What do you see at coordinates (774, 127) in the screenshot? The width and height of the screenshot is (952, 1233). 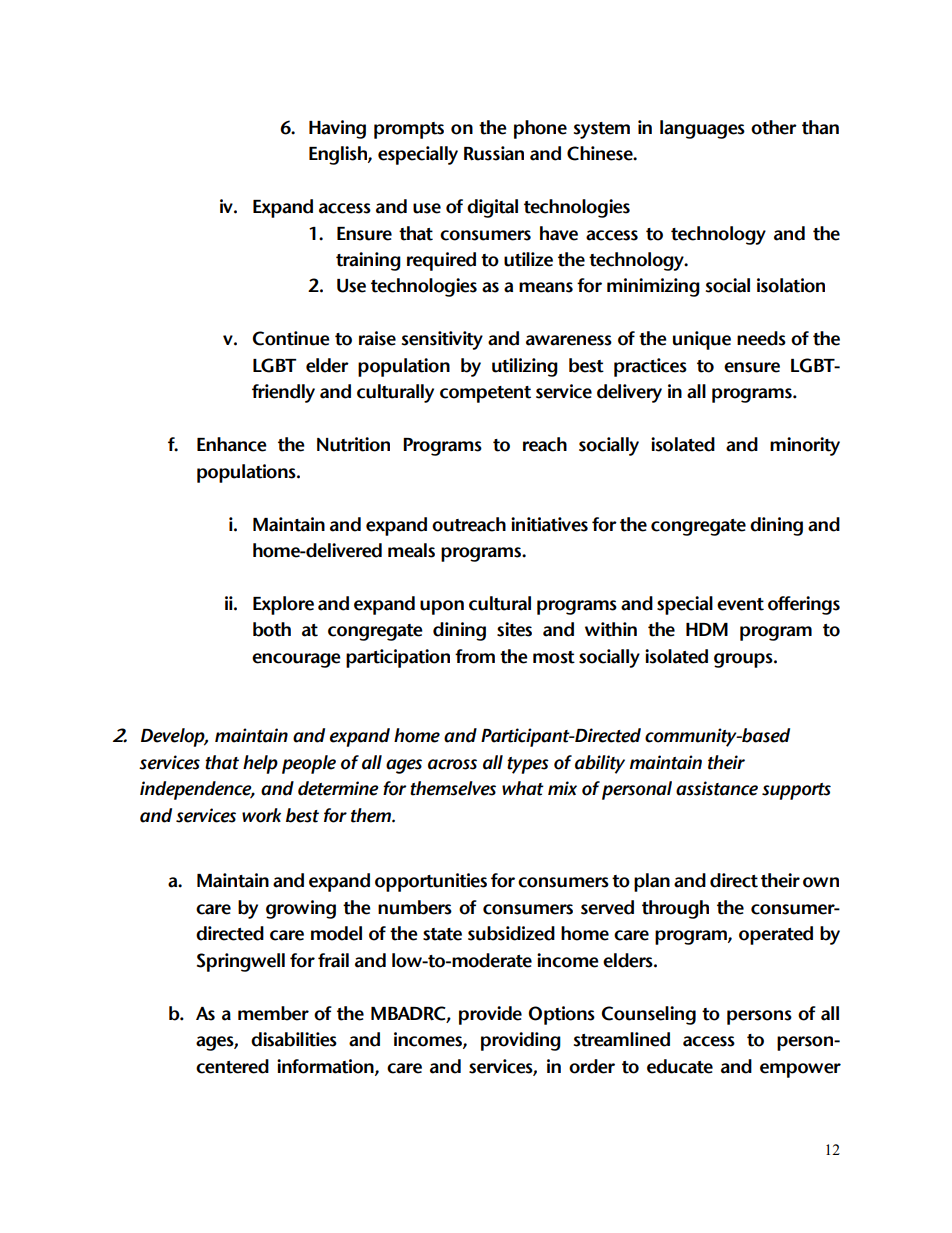 I see `other` at bounding box center [774, 127].
